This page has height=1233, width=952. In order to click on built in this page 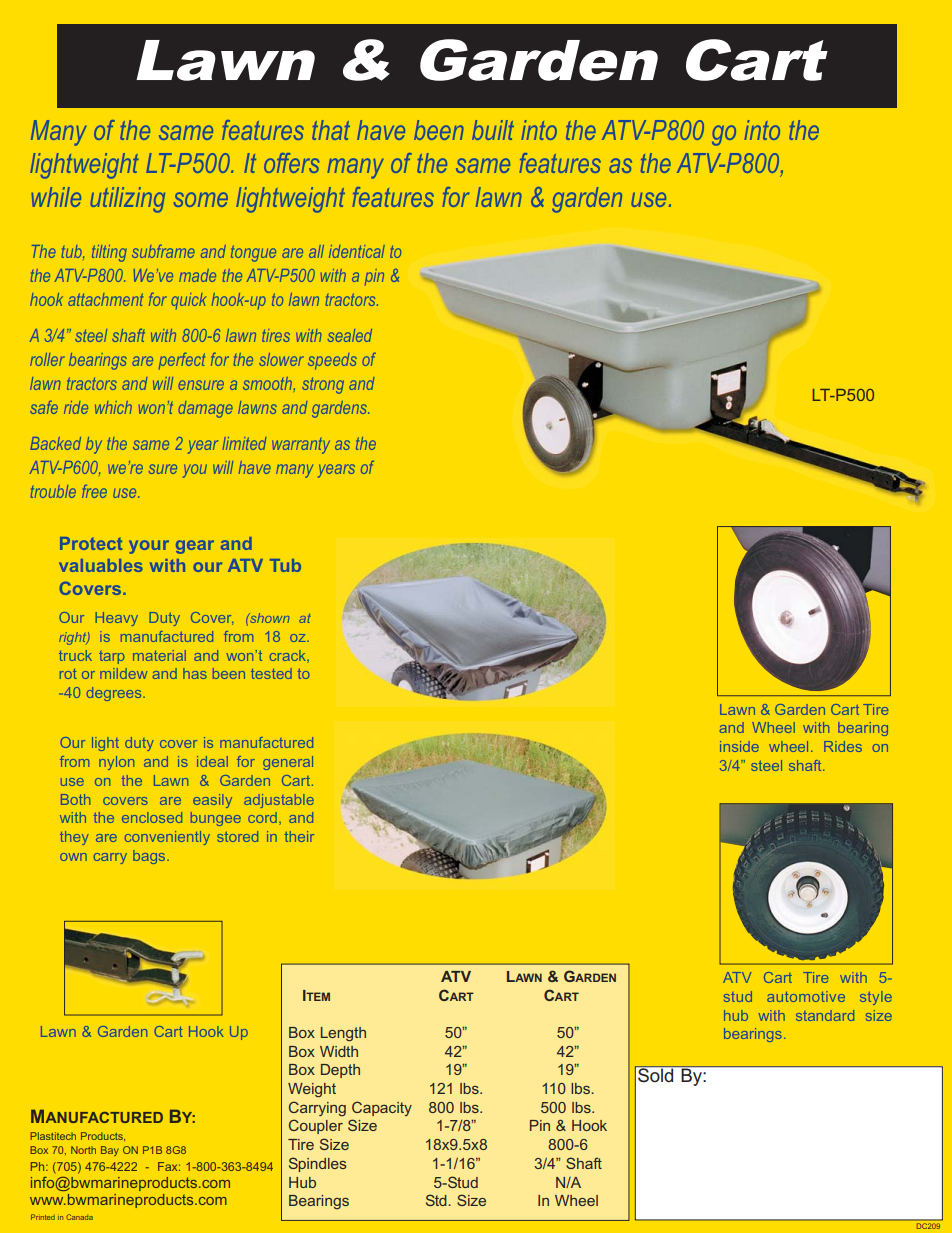, I will do `click(493, 130)`.
